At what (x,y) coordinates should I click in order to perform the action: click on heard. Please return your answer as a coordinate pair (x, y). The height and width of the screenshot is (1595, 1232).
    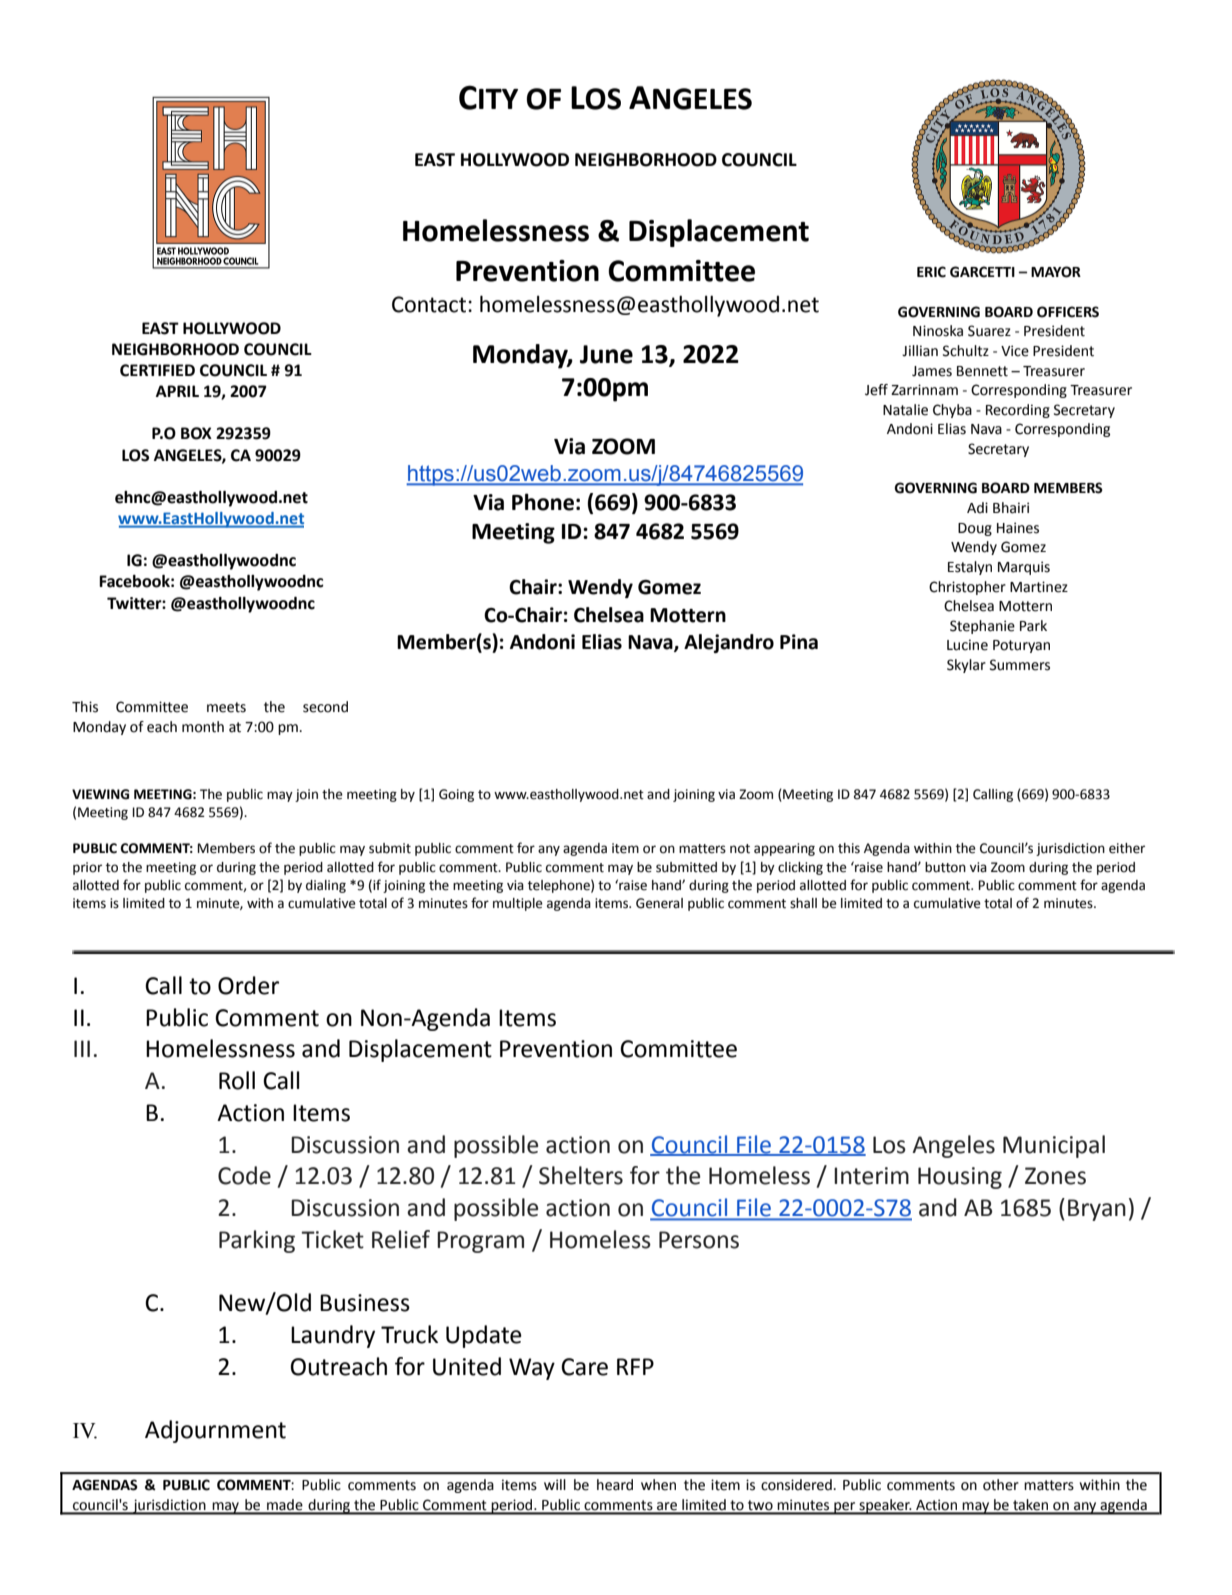
    Looking at the image, I should click on (615, 1485).
